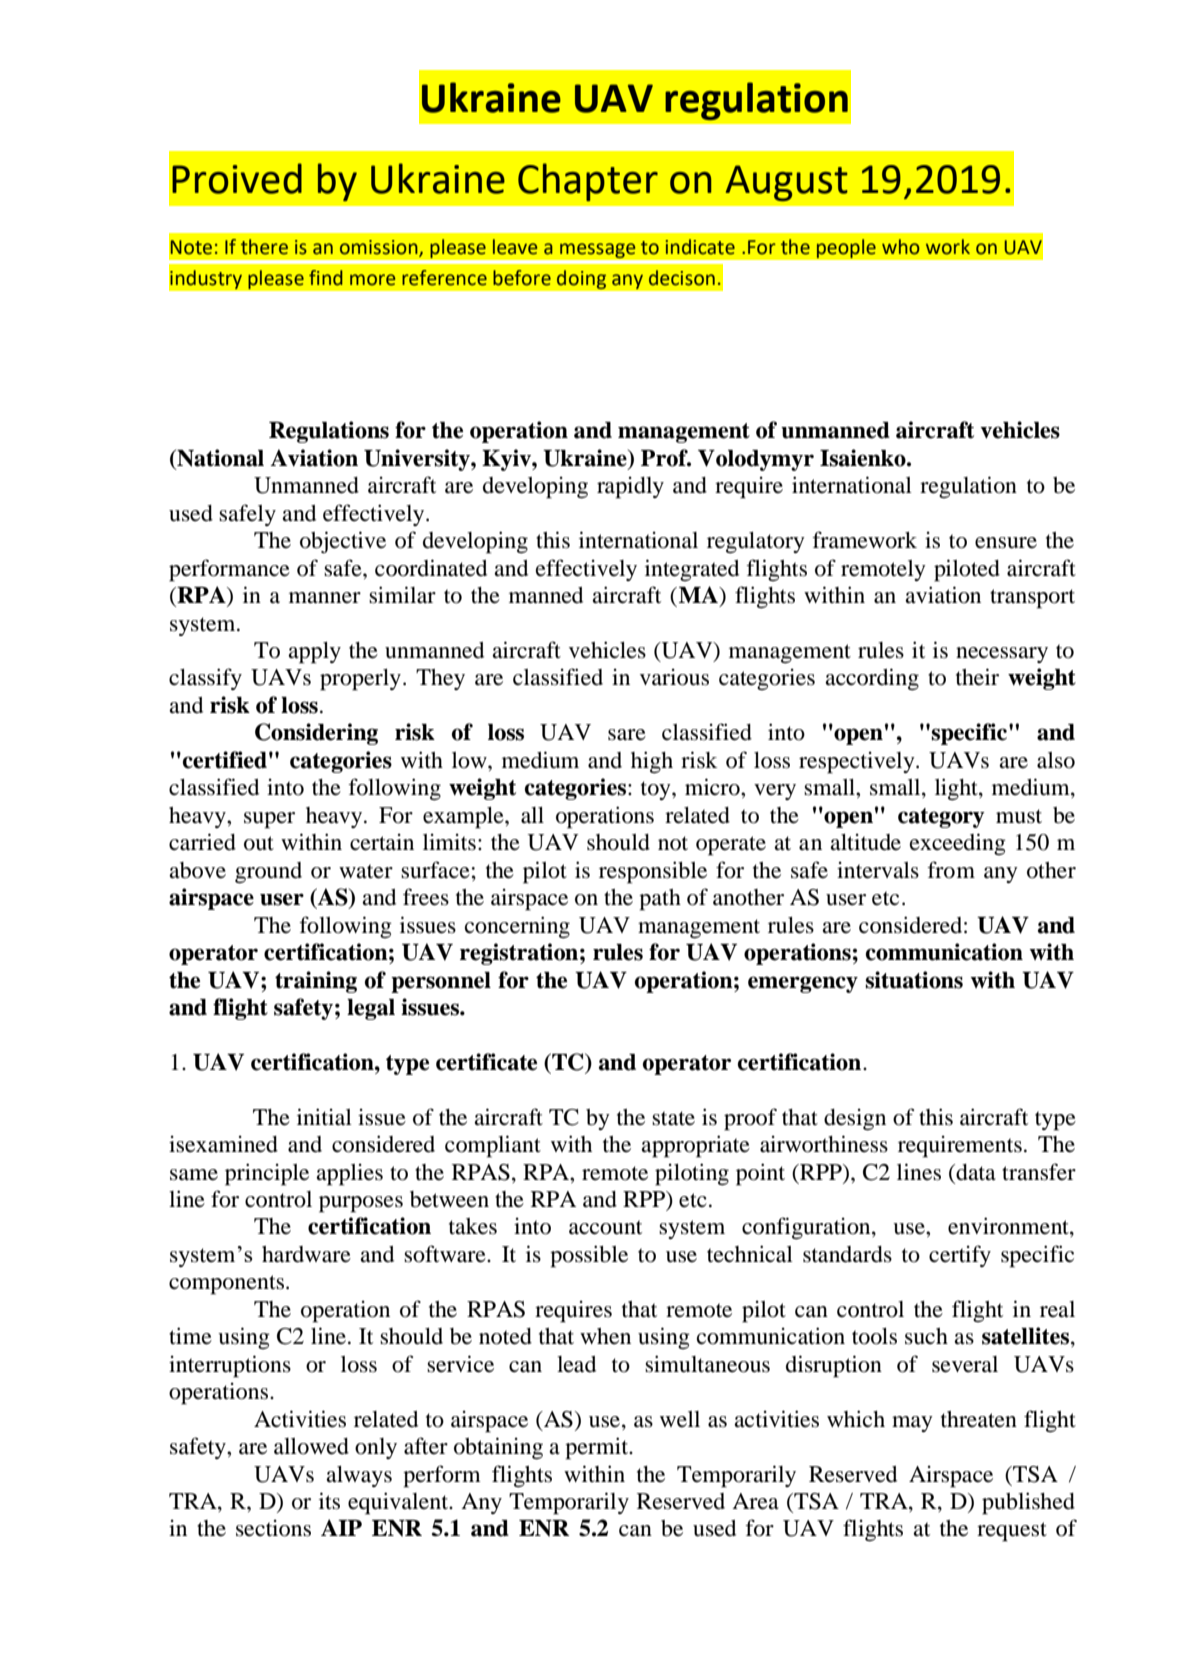  I want to click on message, so click(598, 251).
